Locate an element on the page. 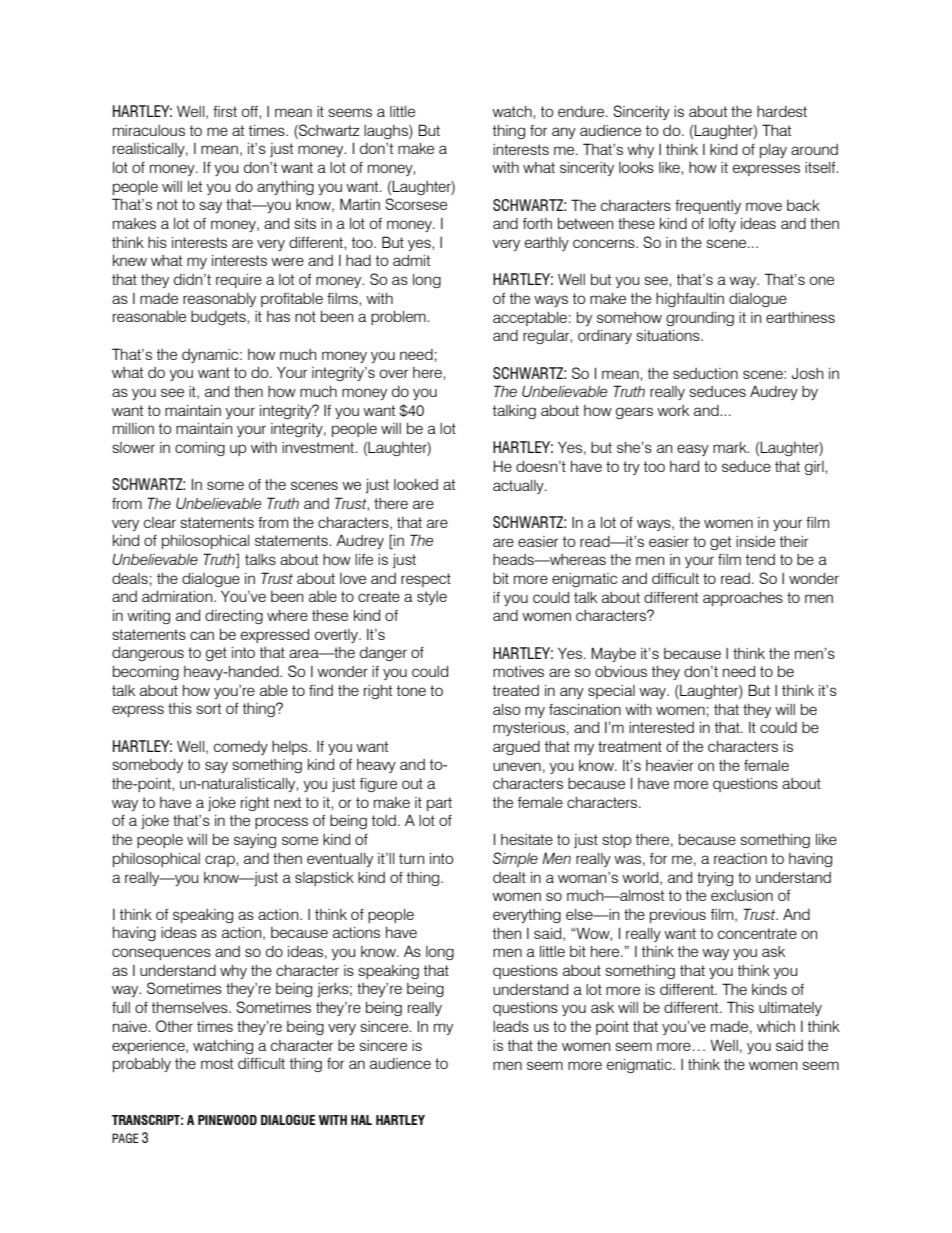 Image resolution: width=952 pixels, height=1233 pixels. seduction is located at coordinates (705, 373).
